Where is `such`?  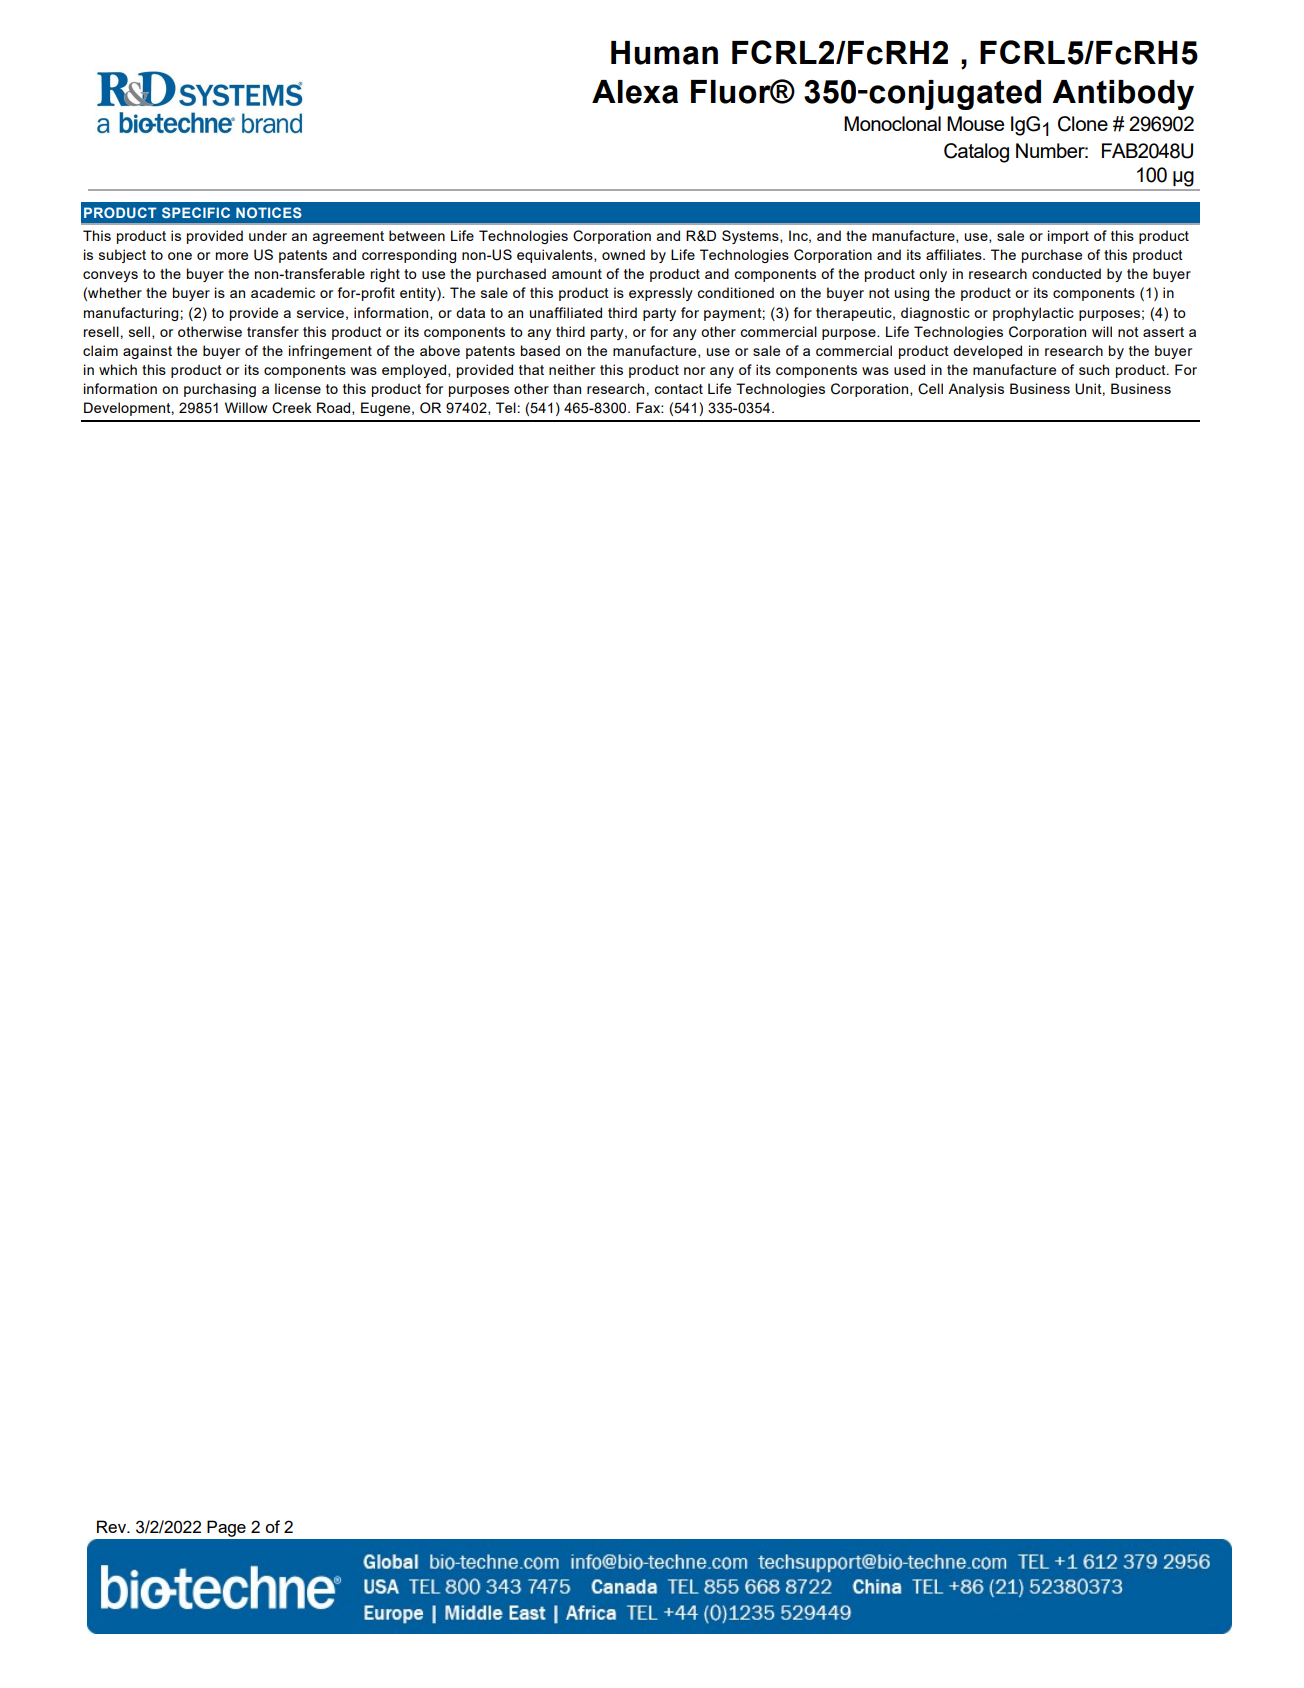
such is located at coordinates (1094, 369).
